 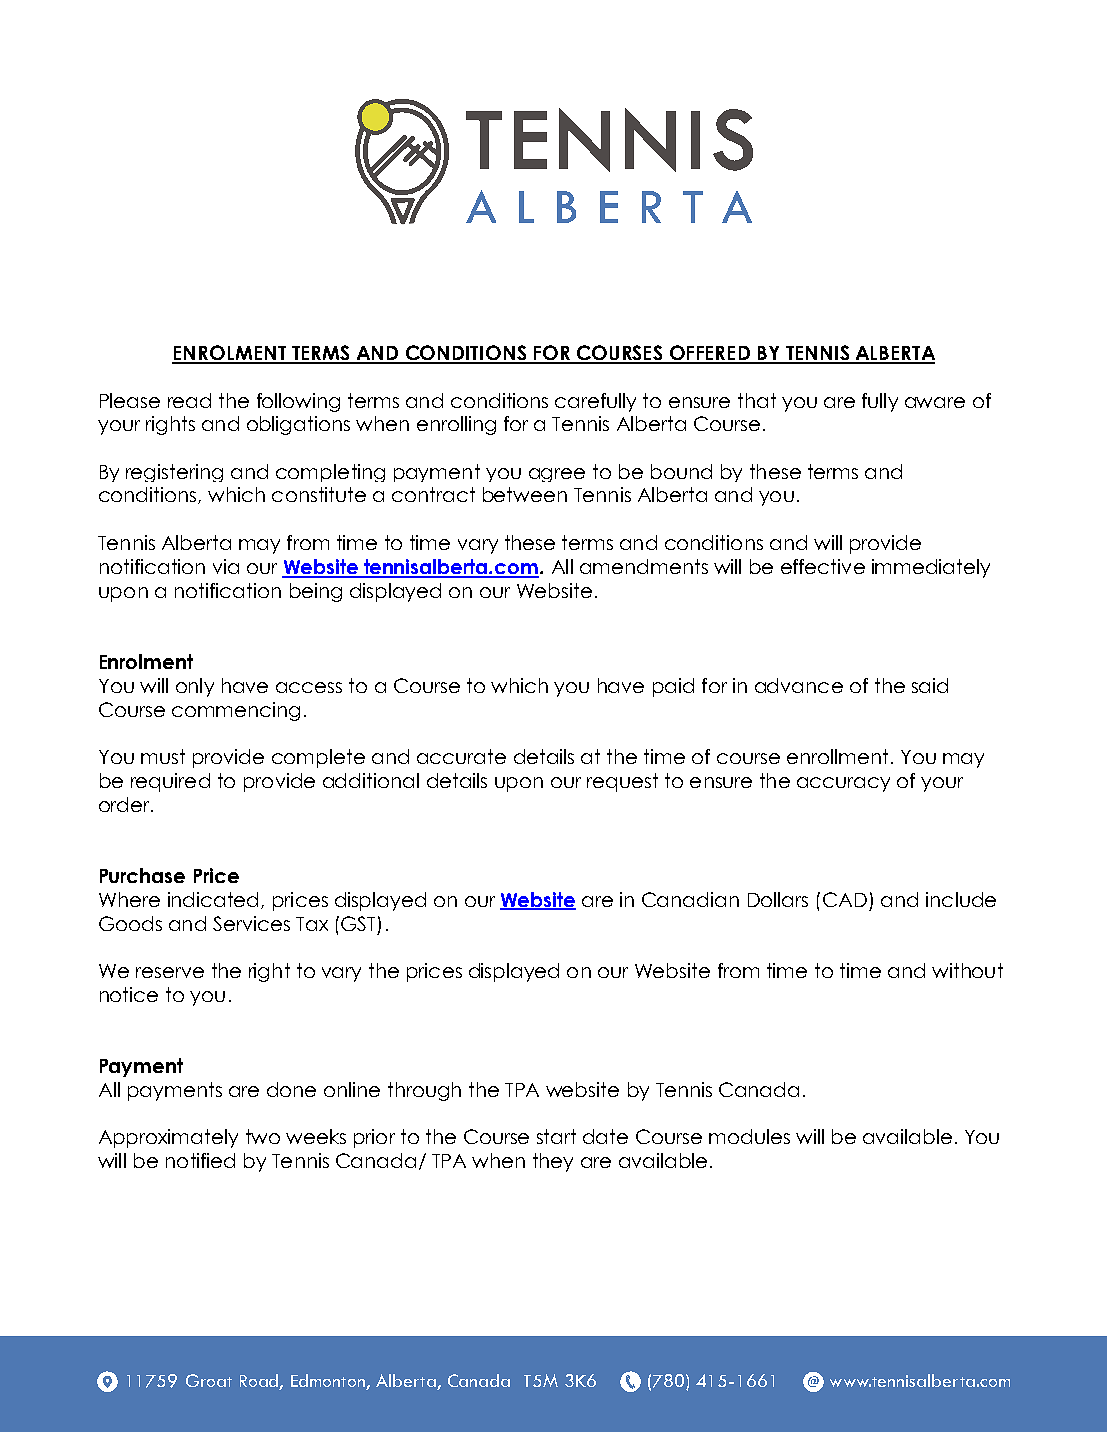 I want to click on CAD, so click(x=845, y=899).
